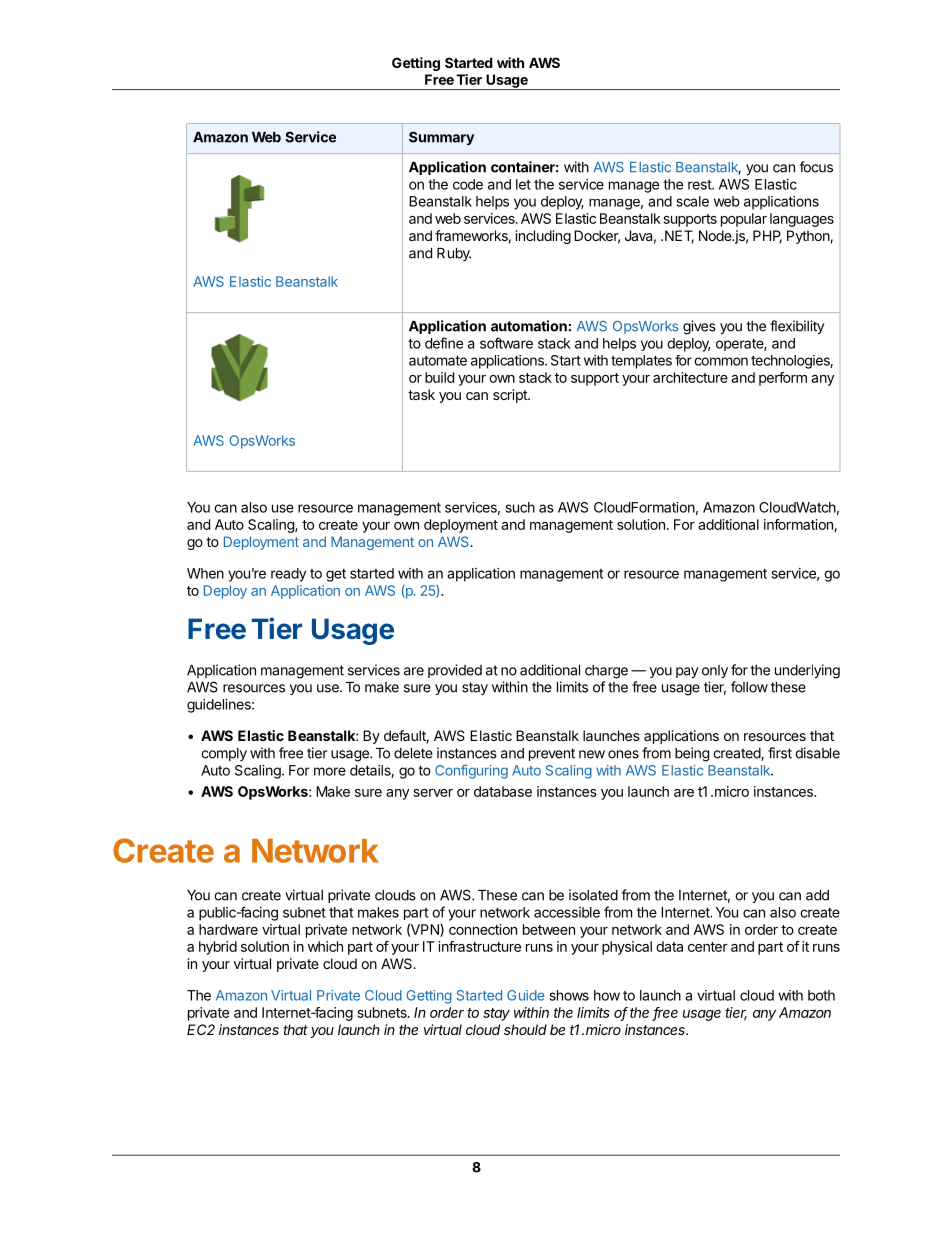  What do you see at coordinates (700, 185) in the page?
I see `rest` at bounding box center [700, 185].
